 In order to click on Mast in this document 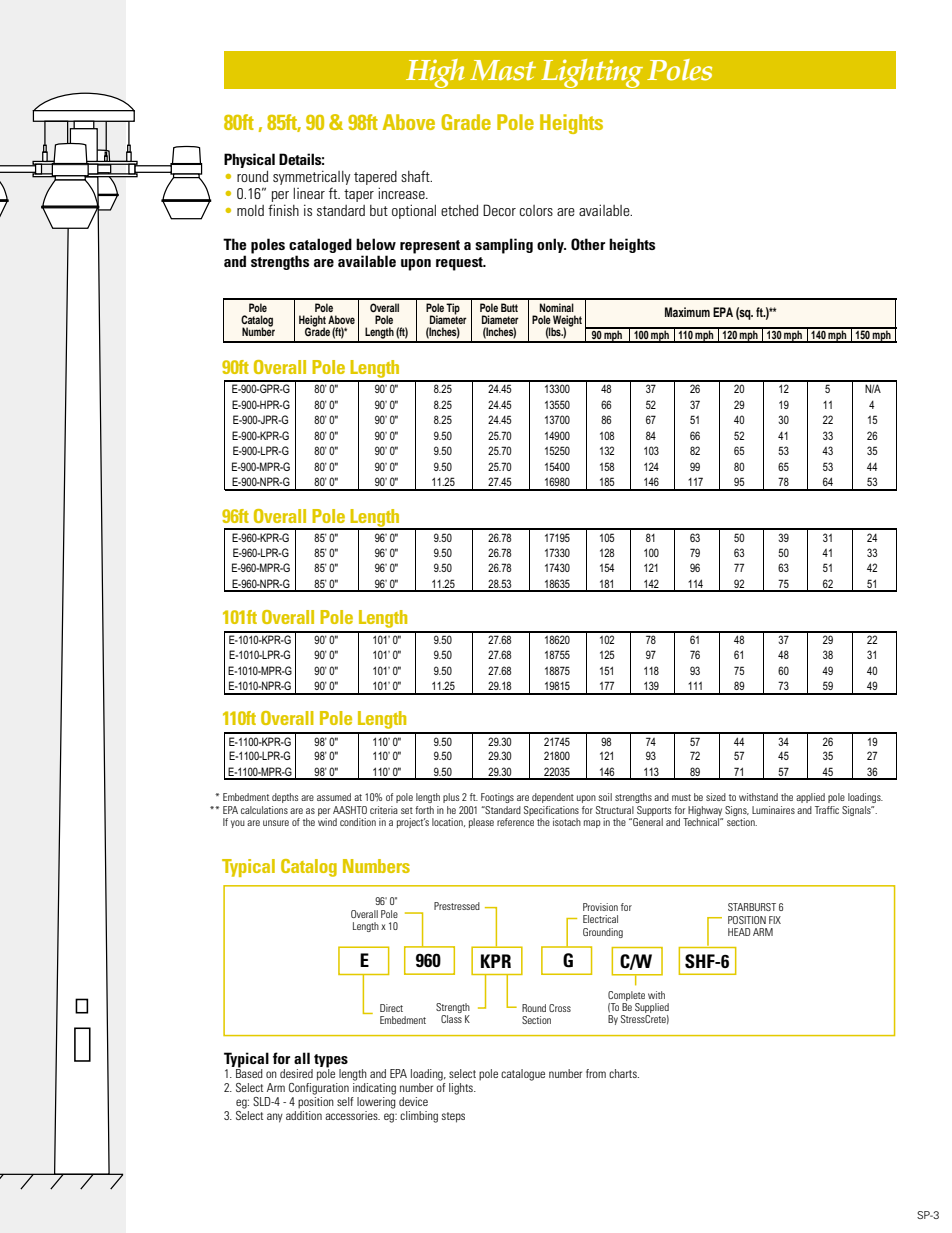, I will do `click(503, 70)`.
